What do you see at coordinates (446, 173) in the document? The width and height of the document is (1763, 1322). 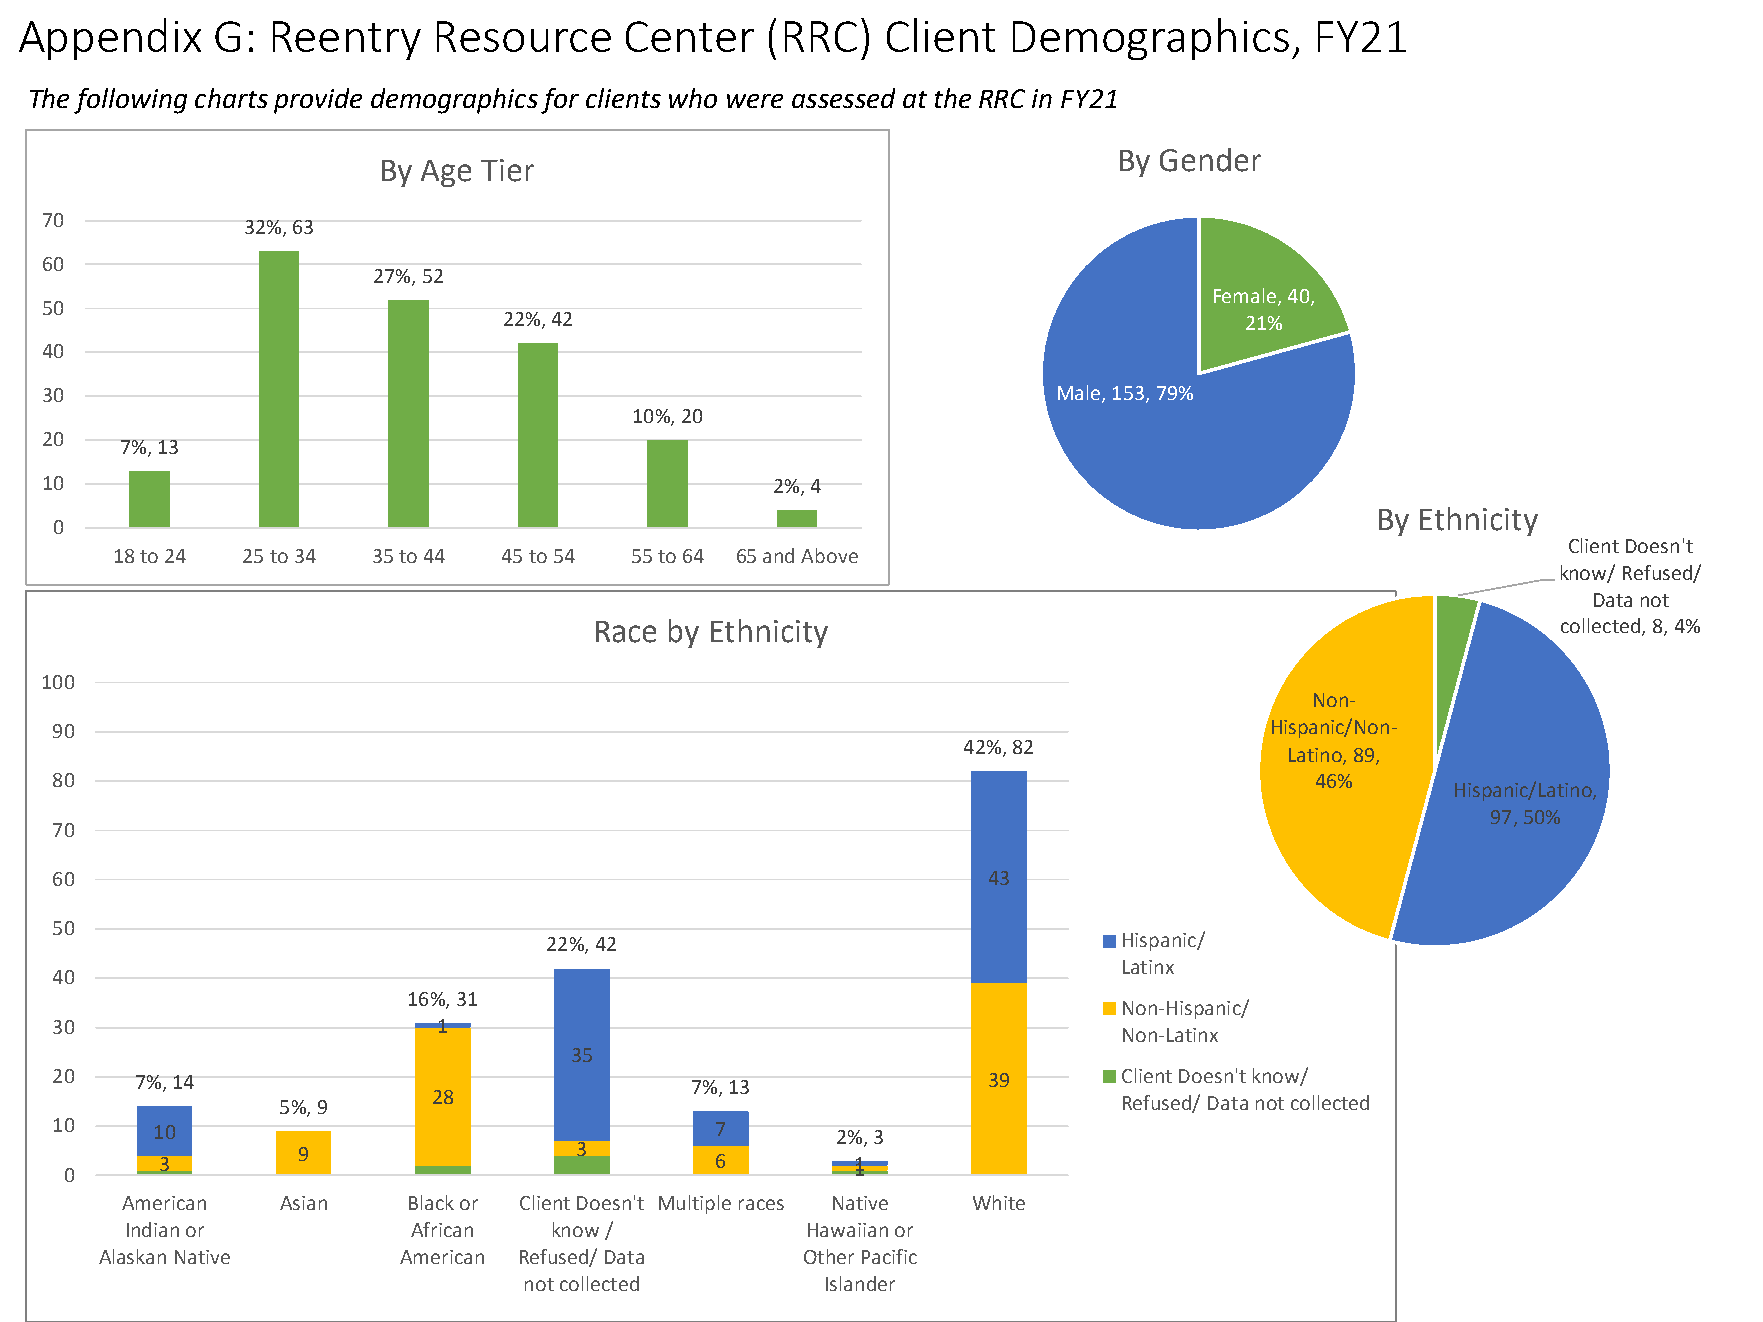 I see `Age` at bounding box center [446, 173].
